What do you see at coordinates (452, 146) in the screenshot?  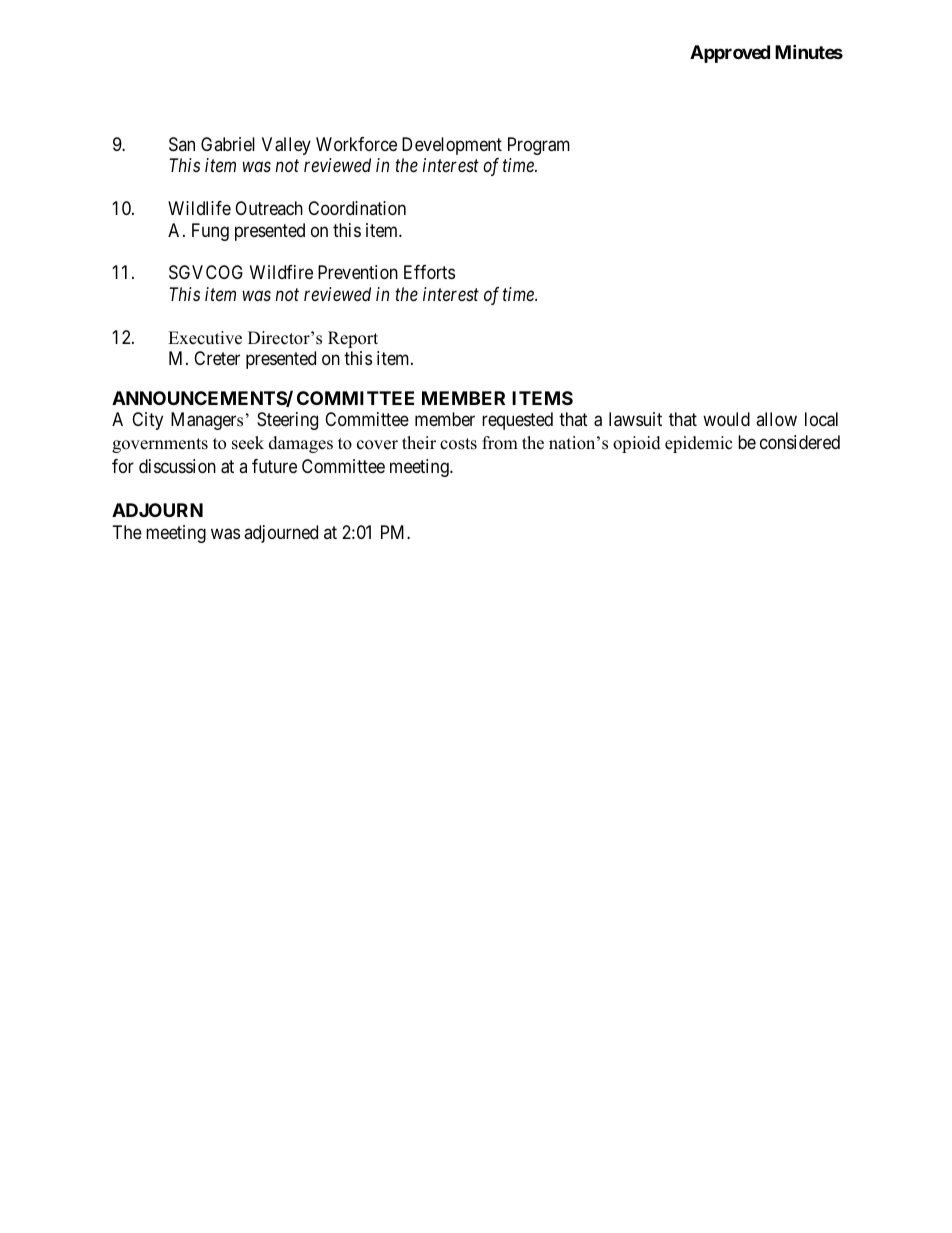 I see `Development` at bounding box center [452, 146].
